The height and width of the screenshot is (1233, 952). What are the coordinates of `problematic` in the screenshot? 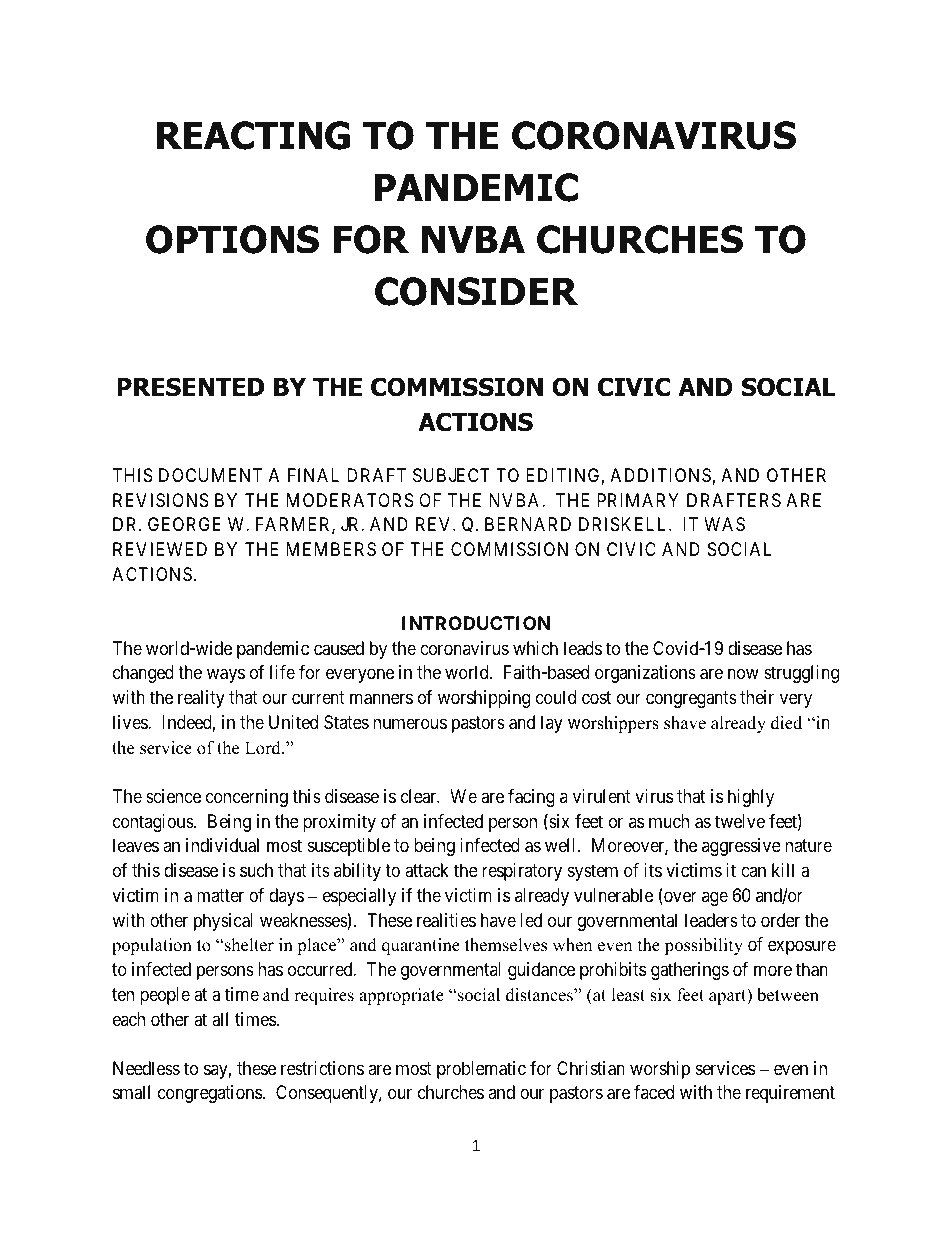 It's located at (481, 1070).
